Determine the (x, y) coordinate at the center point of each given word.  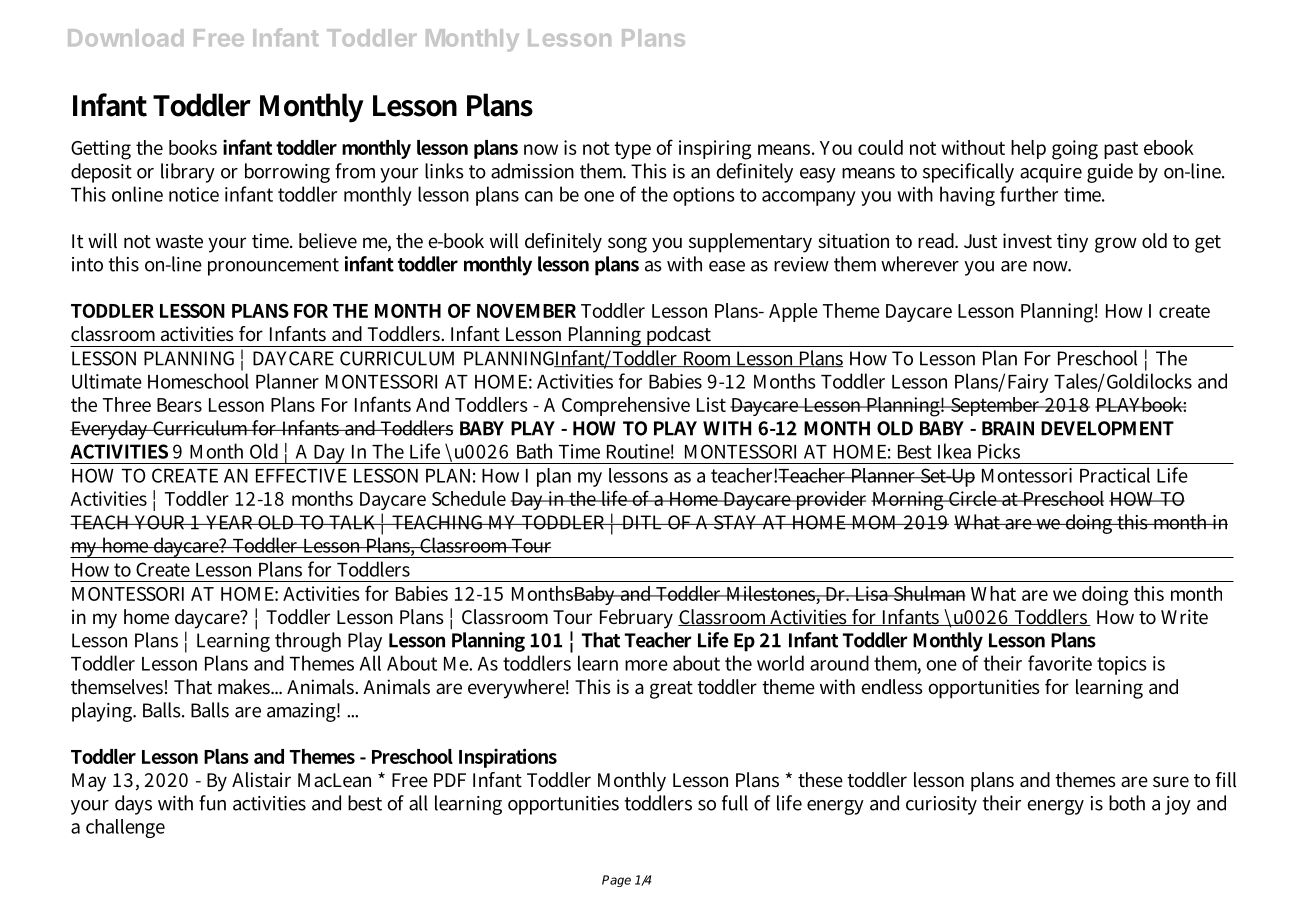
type (632, 150)
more (646, 665)
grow (1116, 245)
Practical (1115, 475)
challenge (125, 828)
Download (125, 38)
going (1075, 150)
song (627, 245)
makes (245, 686)
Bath (534, 451)
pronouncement (273, 267)
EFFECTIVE (301, 475)
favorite (1060, 663)
